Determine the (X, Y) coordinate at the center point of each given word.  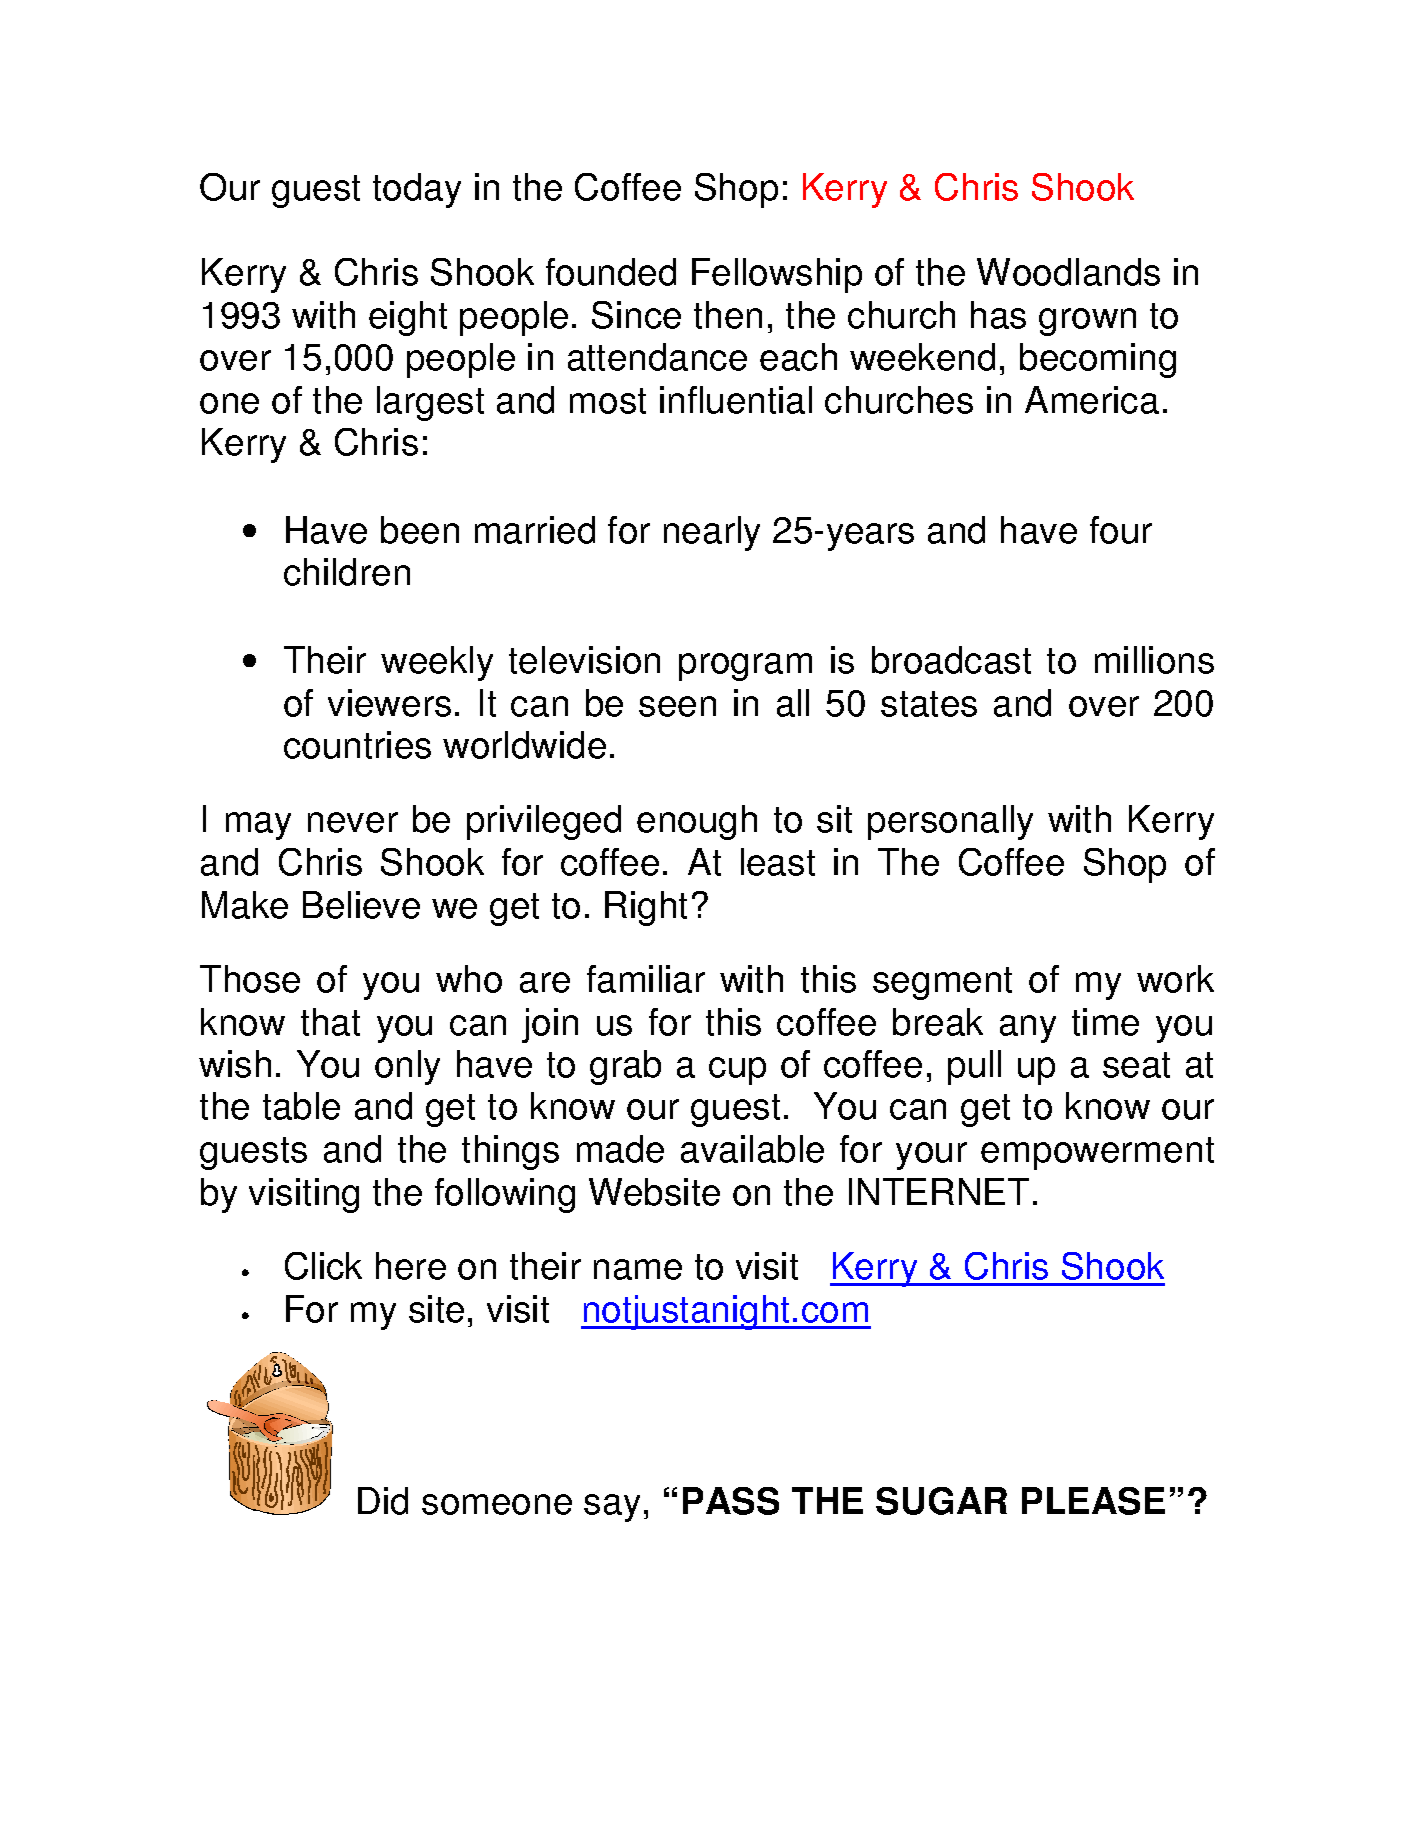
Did (383, 1501)
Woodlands (1068, 272)
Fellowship (777, 275)
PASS (731, 1501)
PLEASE (1093, 1501)
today (417, 190)
